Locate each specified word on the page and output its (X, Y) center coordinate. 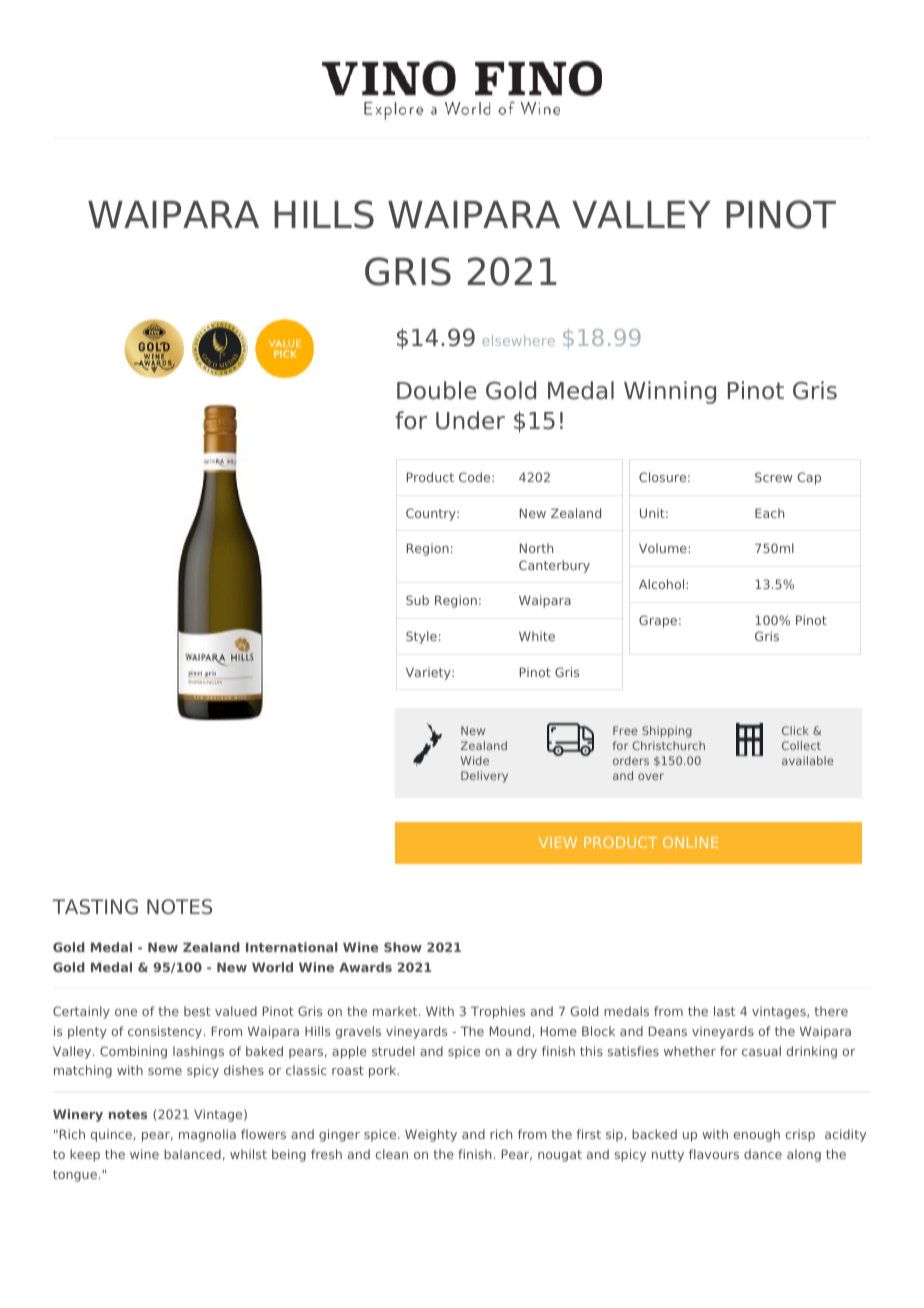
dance (763, 1154)
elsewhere (518, 340)
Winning (670, 392)
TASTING (95, 906)
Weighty (431, 1135)
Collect (801, 745)
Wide (475, 760)
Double (437, 390)
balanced (192, 1154)
